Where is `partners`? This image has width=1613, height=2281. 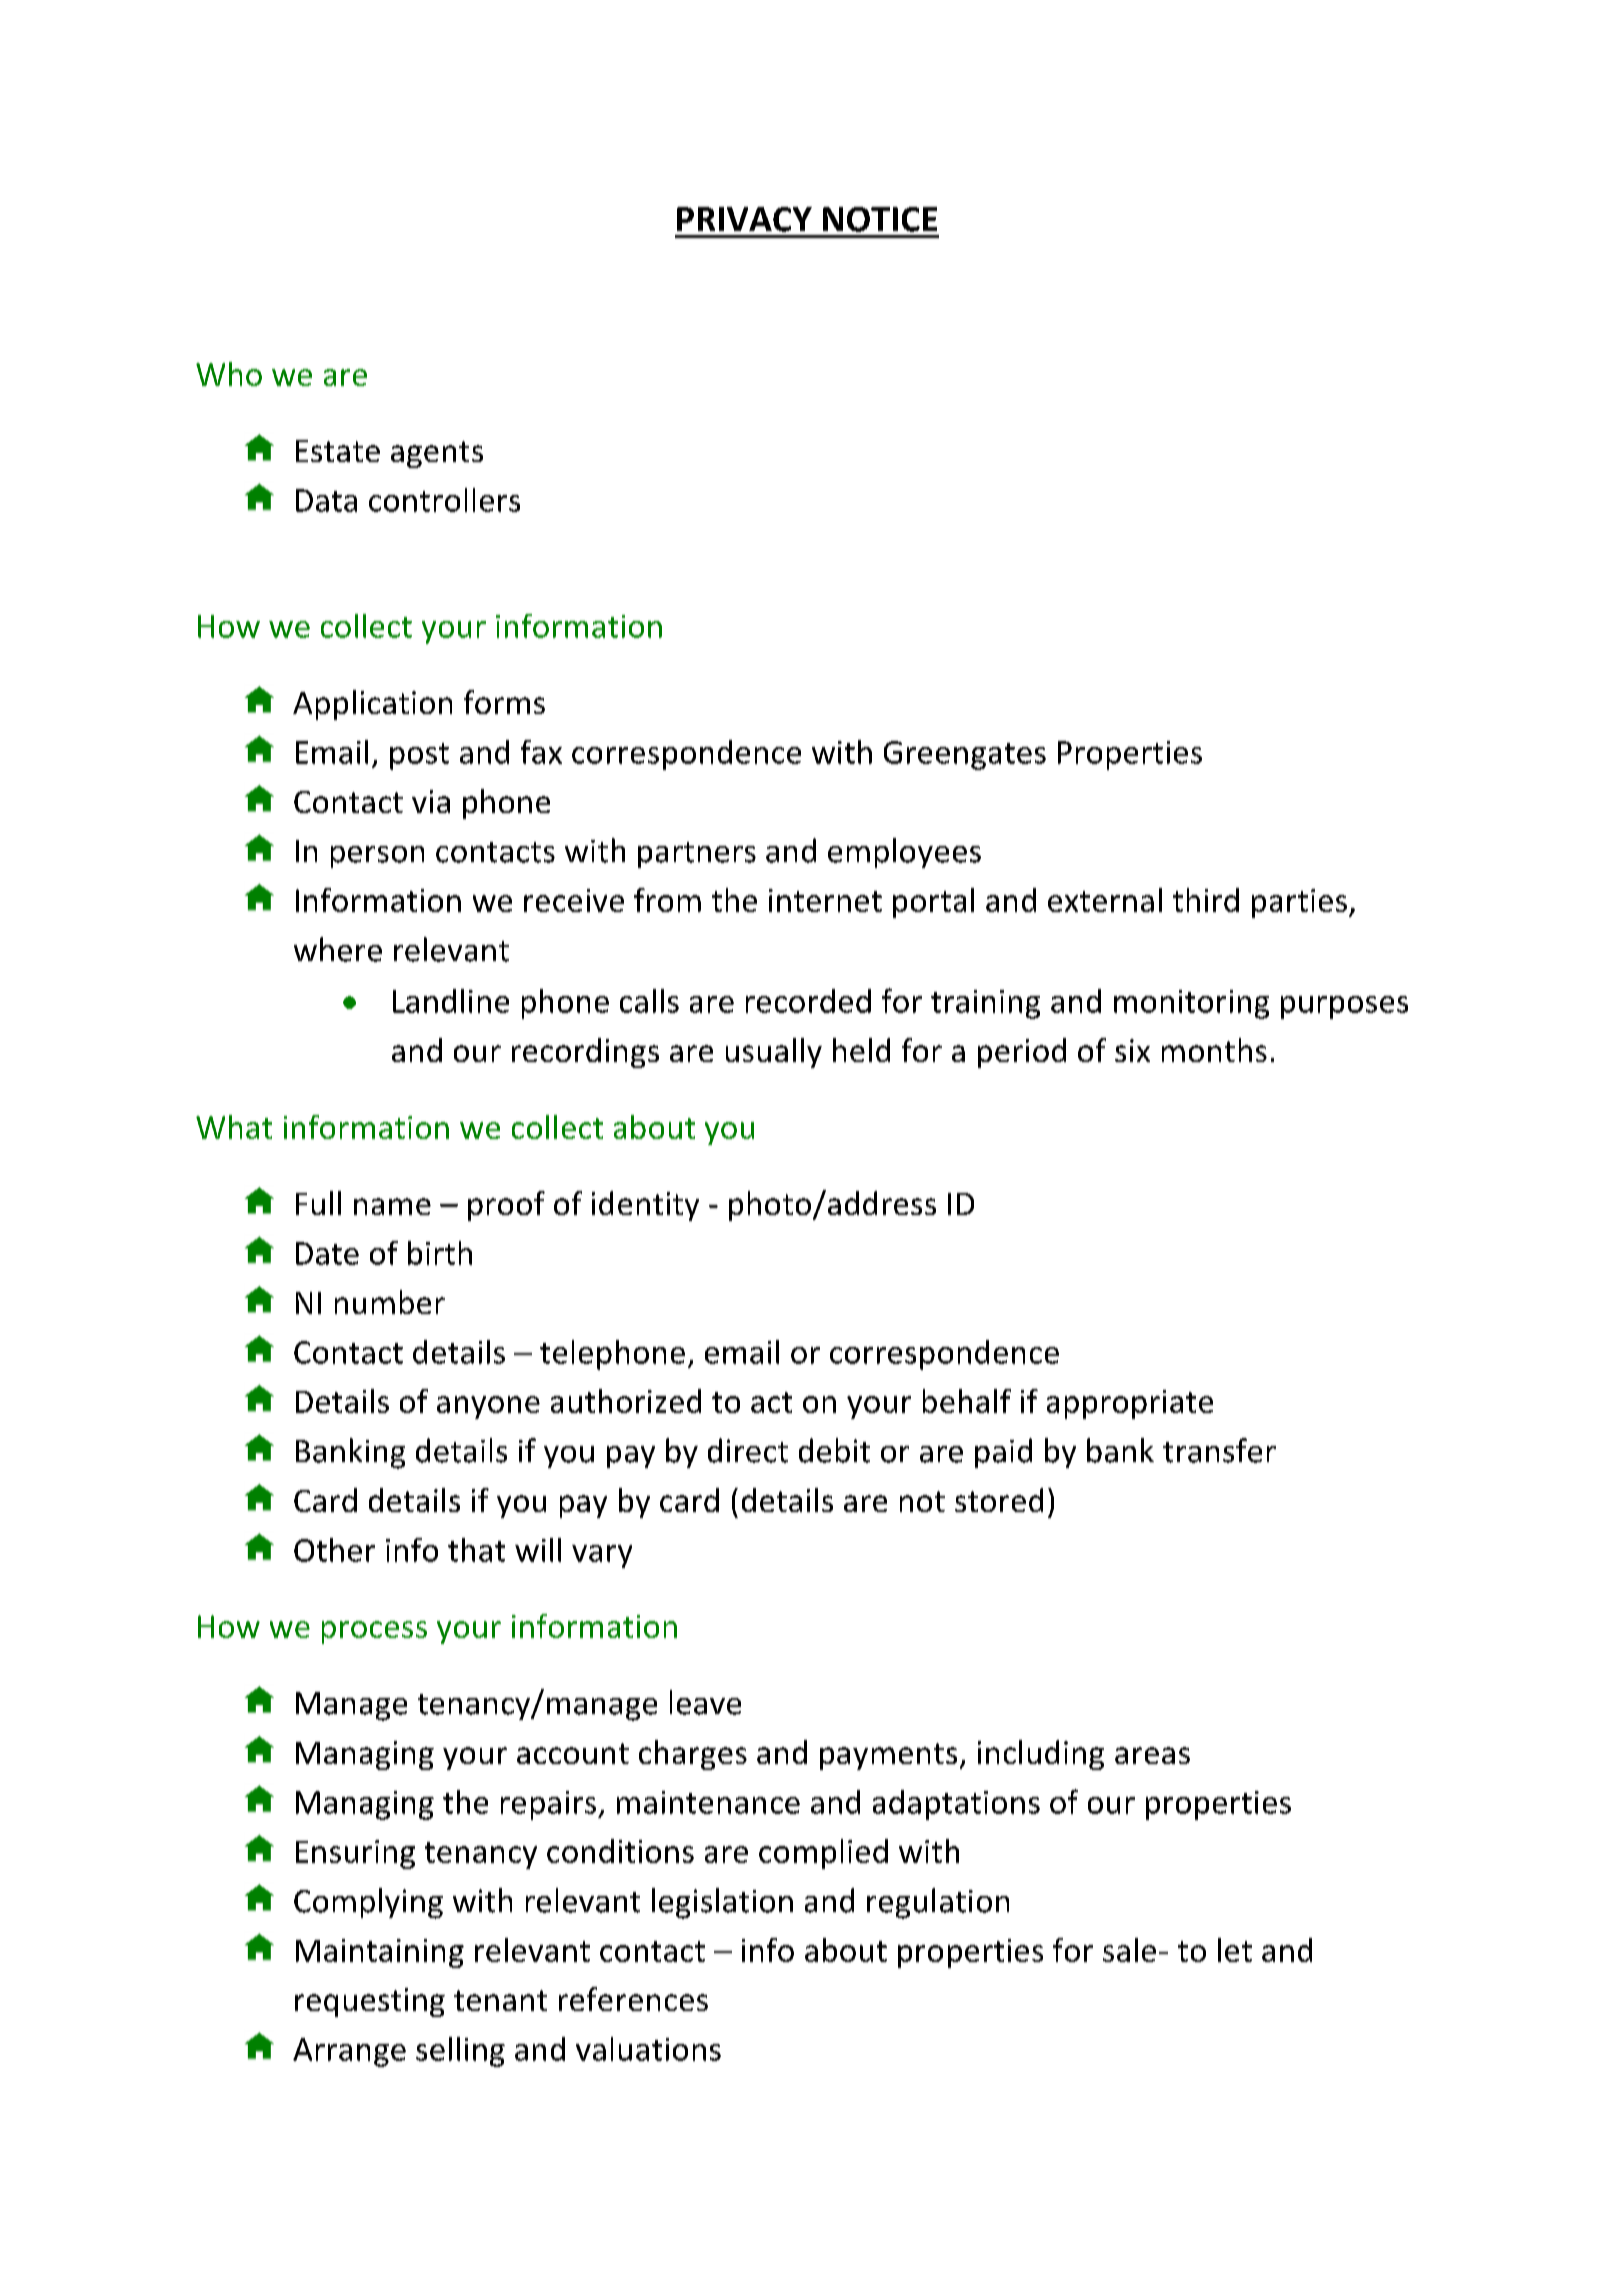
partners is located at coordinates (697, 855).
